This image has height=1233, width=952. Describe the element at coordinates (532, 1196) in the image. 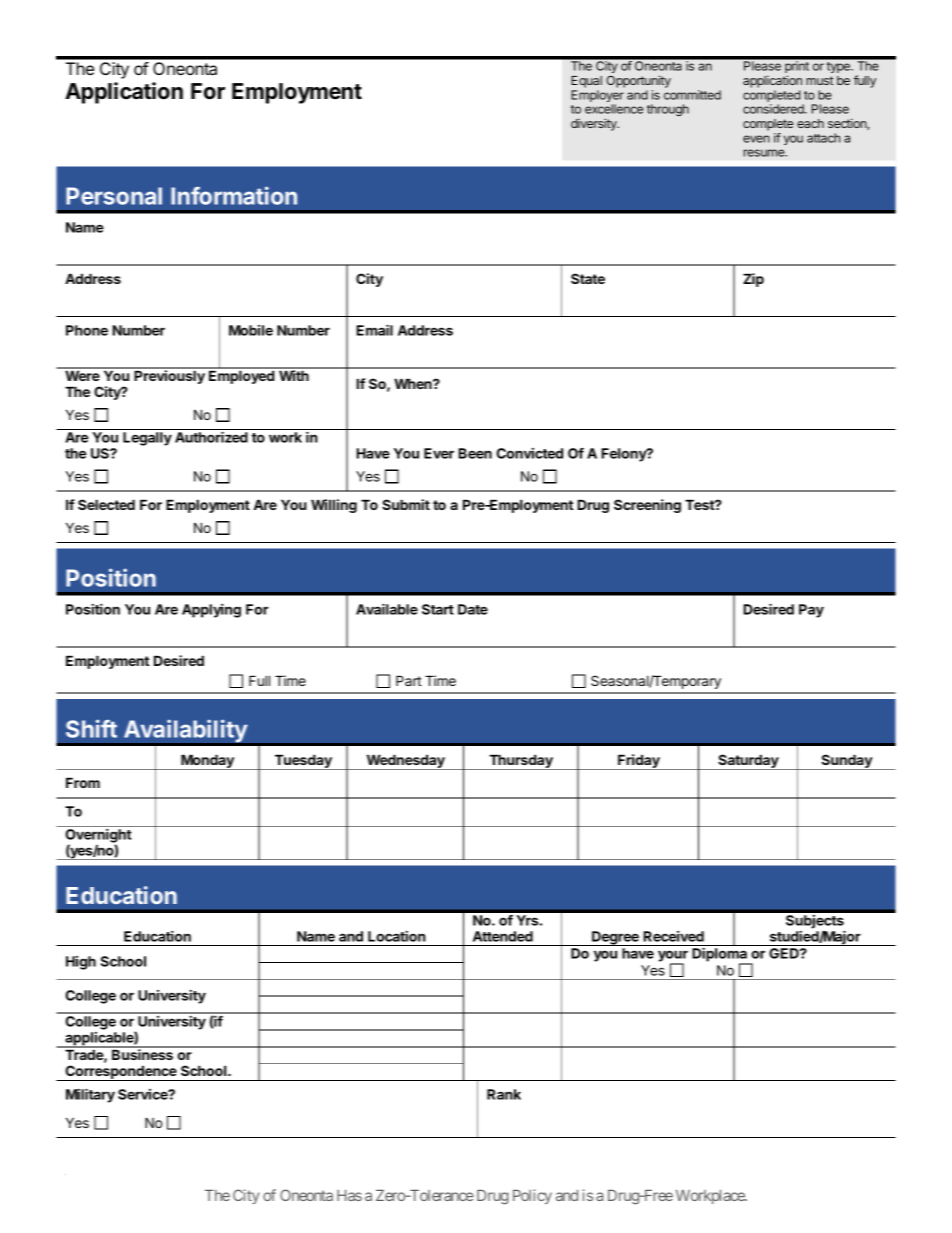

I see `Policy` at that location.
